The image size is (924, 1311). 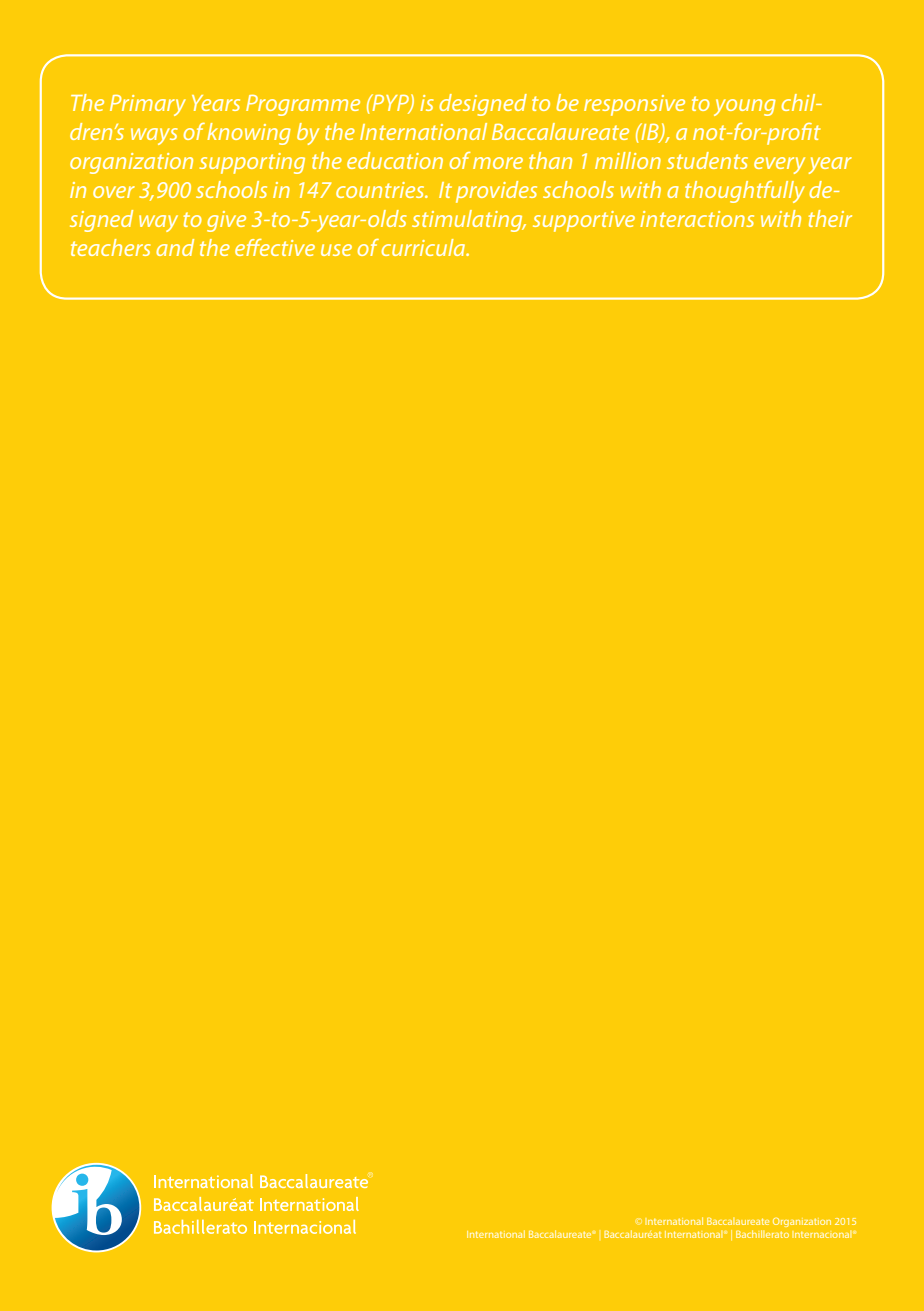 I want to click on curricula, so click(x=424, y=247).
